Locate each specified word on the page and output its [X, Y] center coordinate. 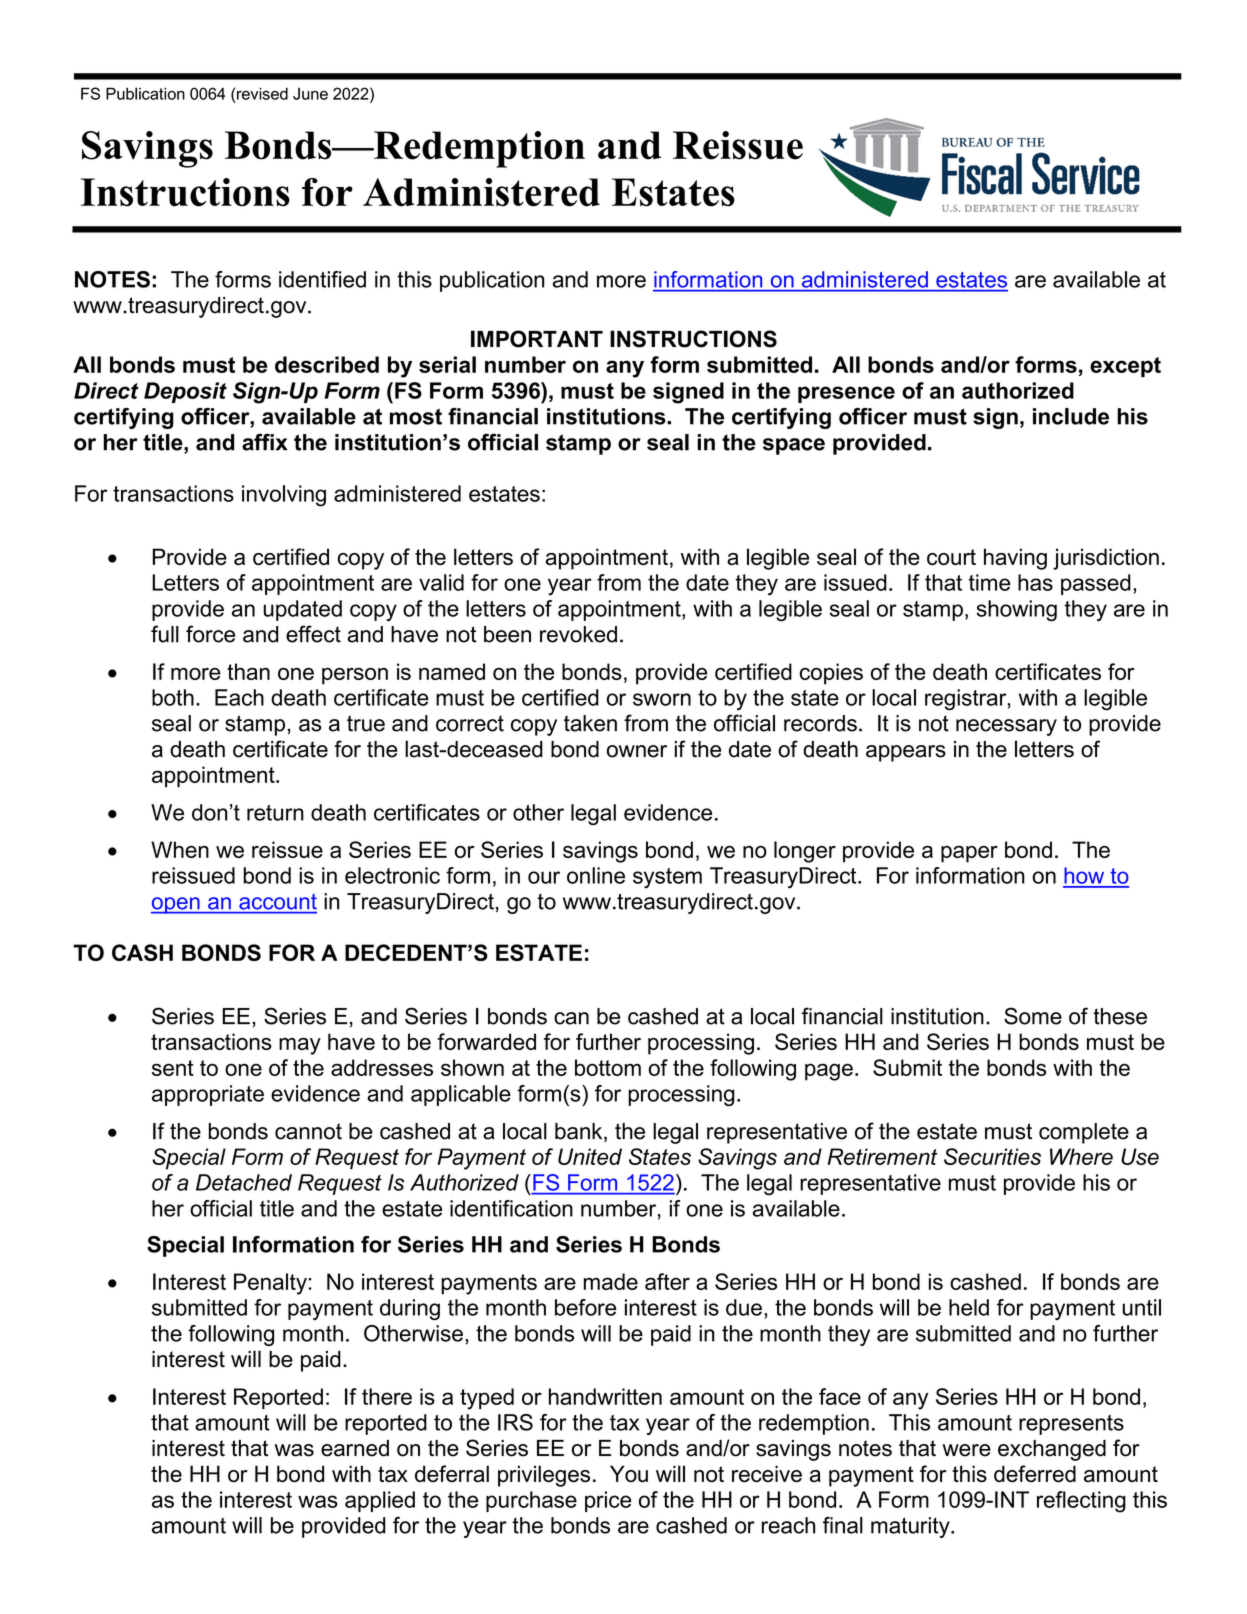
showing [1016, 611]
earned [355, 1448]
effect [313, 634]
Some [1033, 1016]
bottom [608, 1067]
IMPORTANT [537, 339]
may [300, 1046]
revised [262, 93]
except [1125, 367]
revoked [578, 634]
